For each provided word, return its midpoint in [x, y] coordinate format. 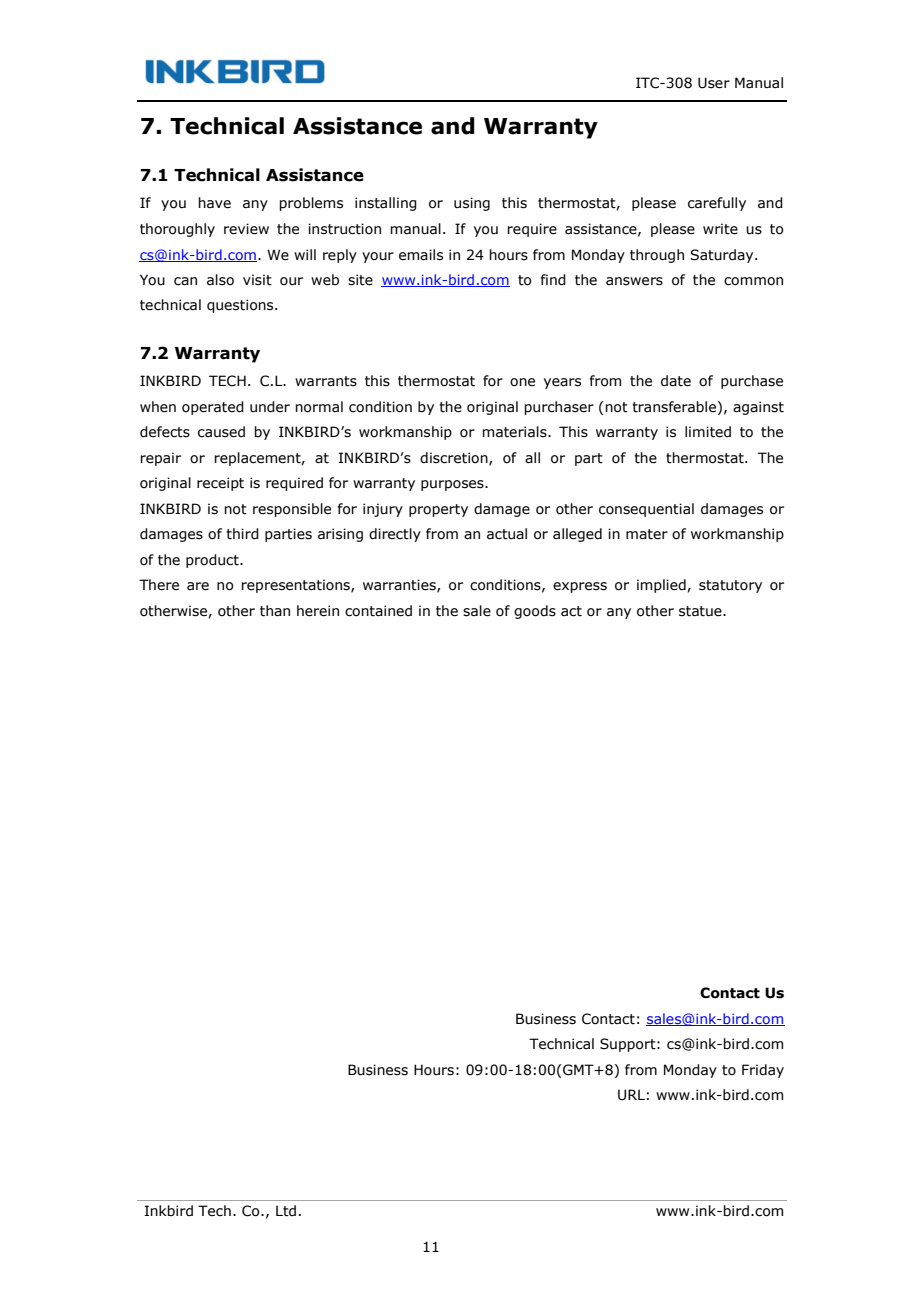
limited [708, 432]
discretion [455, 458]
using [472, 204]
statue [701, 611]
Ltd [286, 1211]
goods [535, 612]
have [214, 203]
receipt [220, 484]
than [275, 611]
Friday [763, 1071]
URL [631, 1095]
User [714, 83]
